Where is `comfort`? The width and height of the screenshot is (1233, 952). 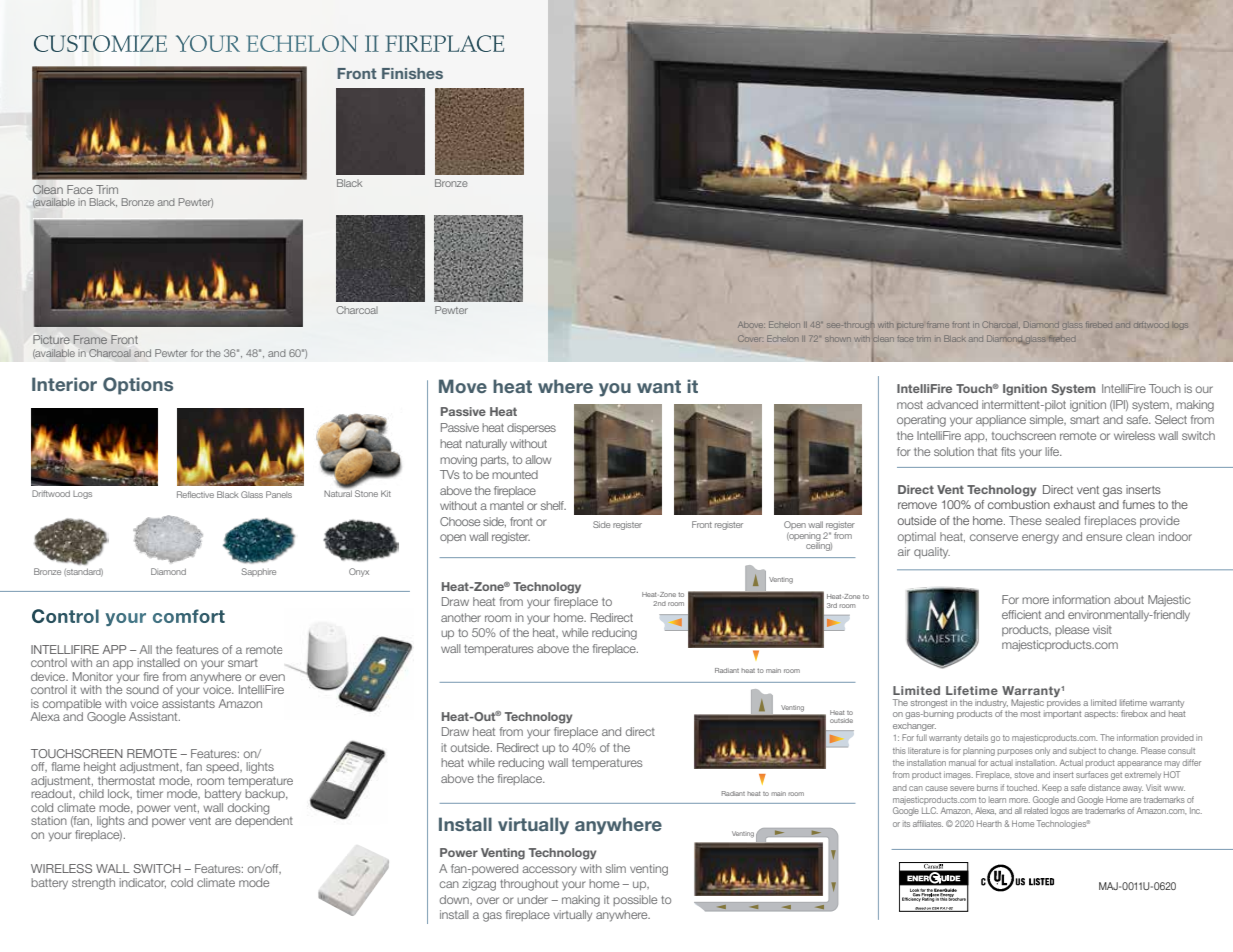 comfort is located at coordinates (189, 616).
